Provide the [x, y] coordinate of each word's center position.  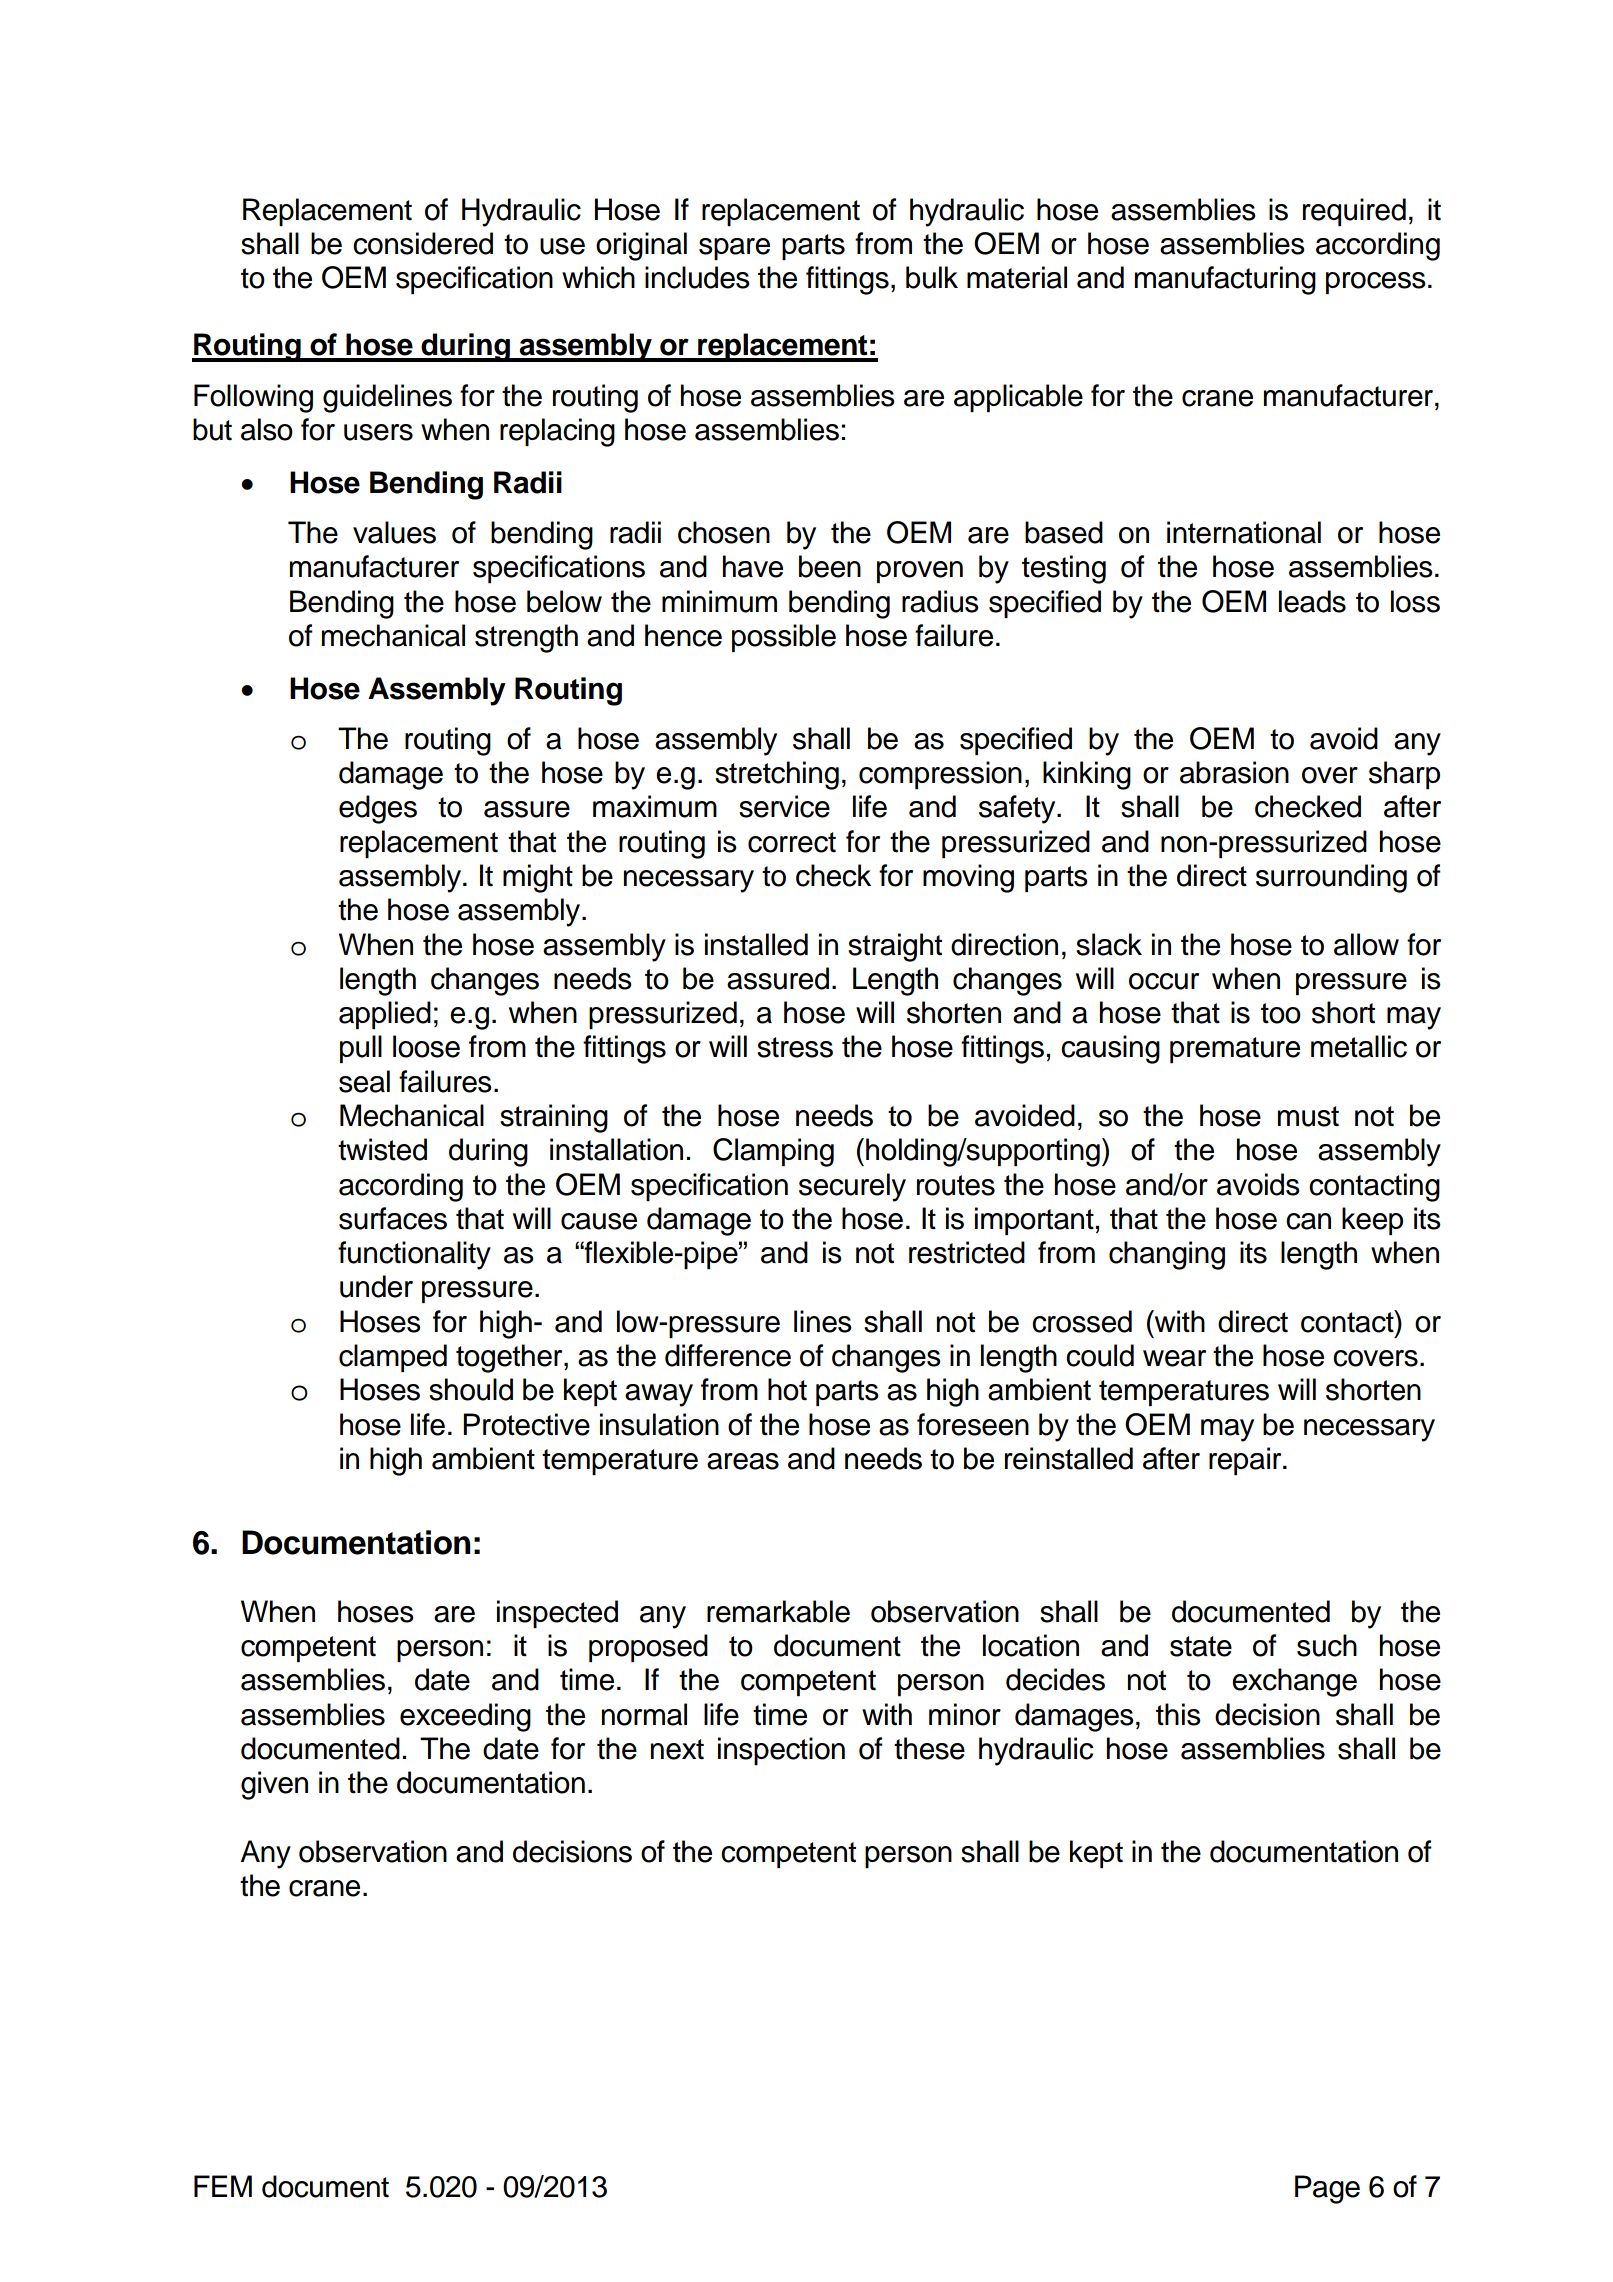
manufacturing [1225, 280]
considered [423, 243]
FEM [223, 2186]
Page [1327, 2189]
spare [734, 249]
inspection [781, 1751]
